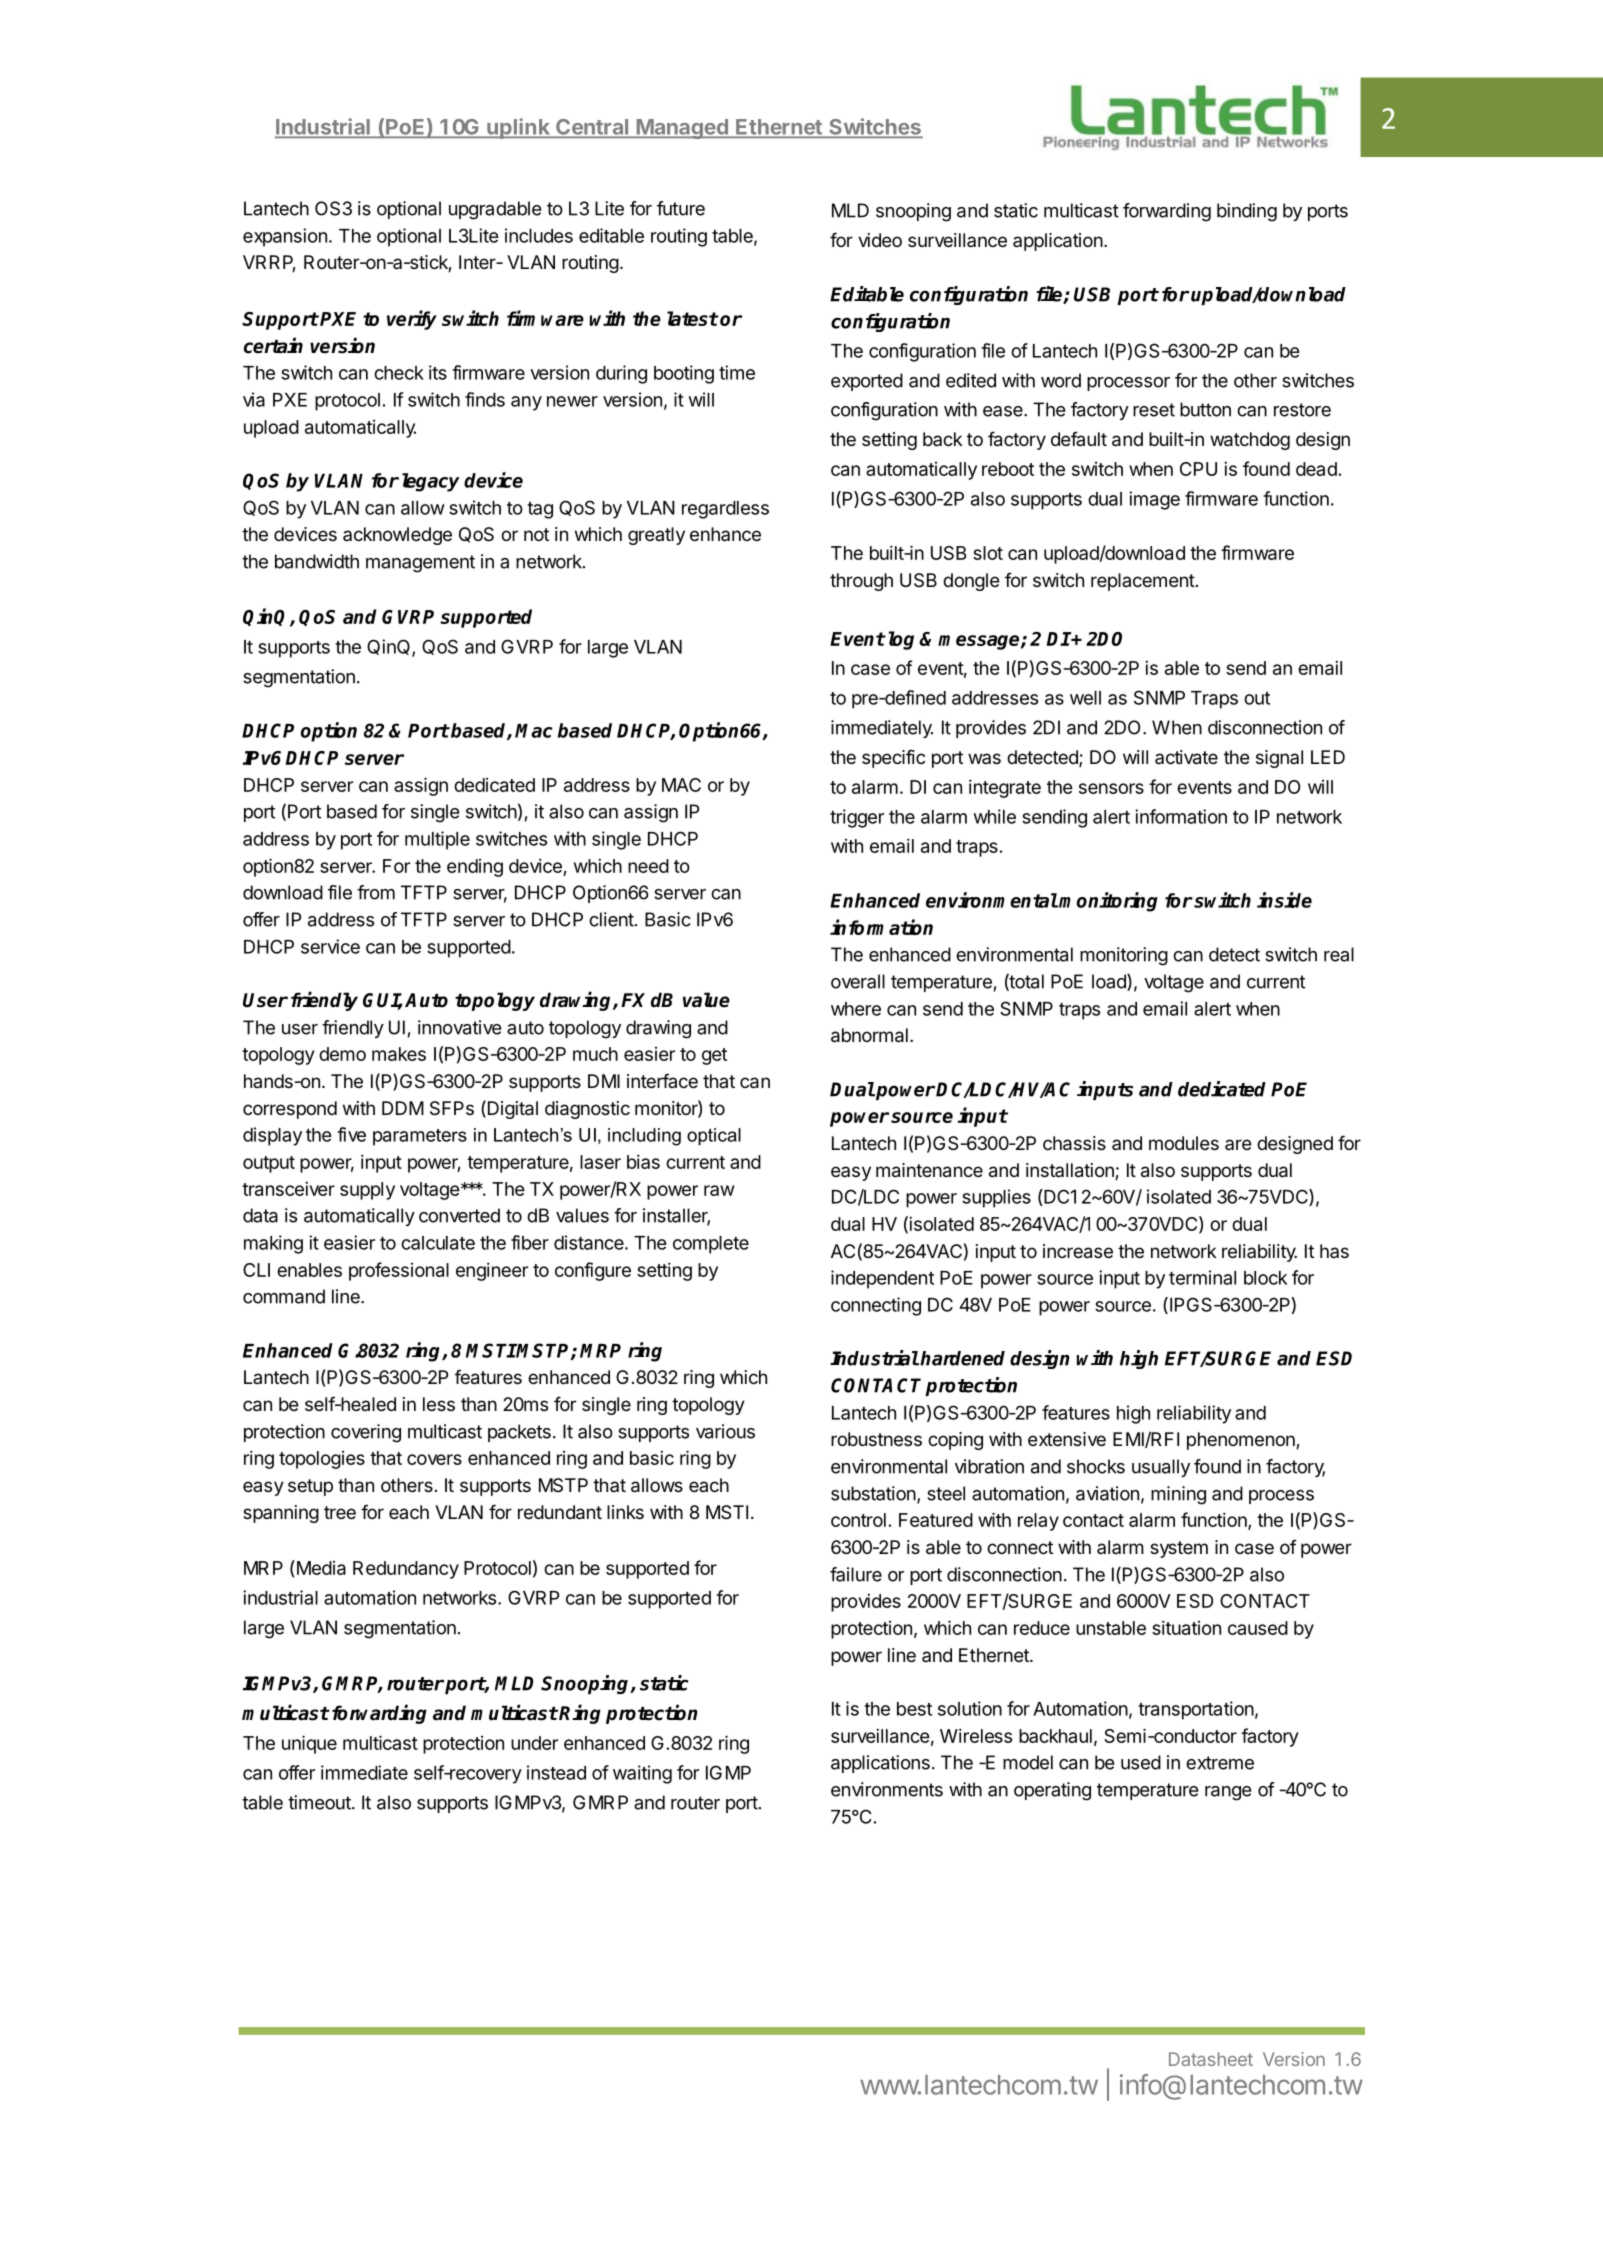 The image size is (1603, 2267). Describe the element at coordinates (861, 582) in the image. I see `through` at that location.
